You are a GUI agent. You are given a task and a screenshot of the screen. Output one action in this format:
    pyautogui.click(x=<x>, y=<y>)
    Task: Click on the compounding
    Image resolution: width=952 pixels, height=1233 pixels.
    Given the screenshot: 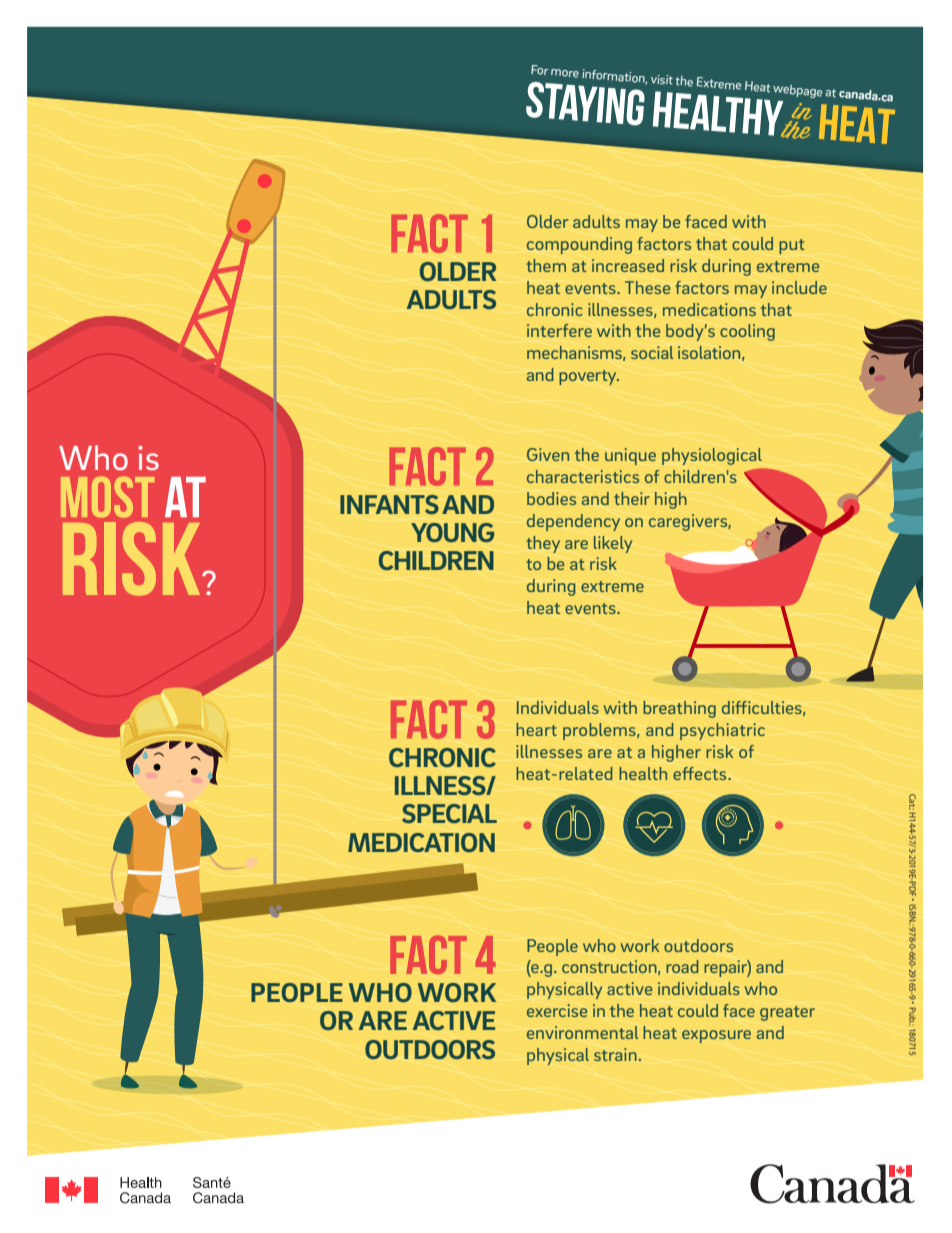 What is the action you would take?
    pyautogui.click(x=579, y=245)
